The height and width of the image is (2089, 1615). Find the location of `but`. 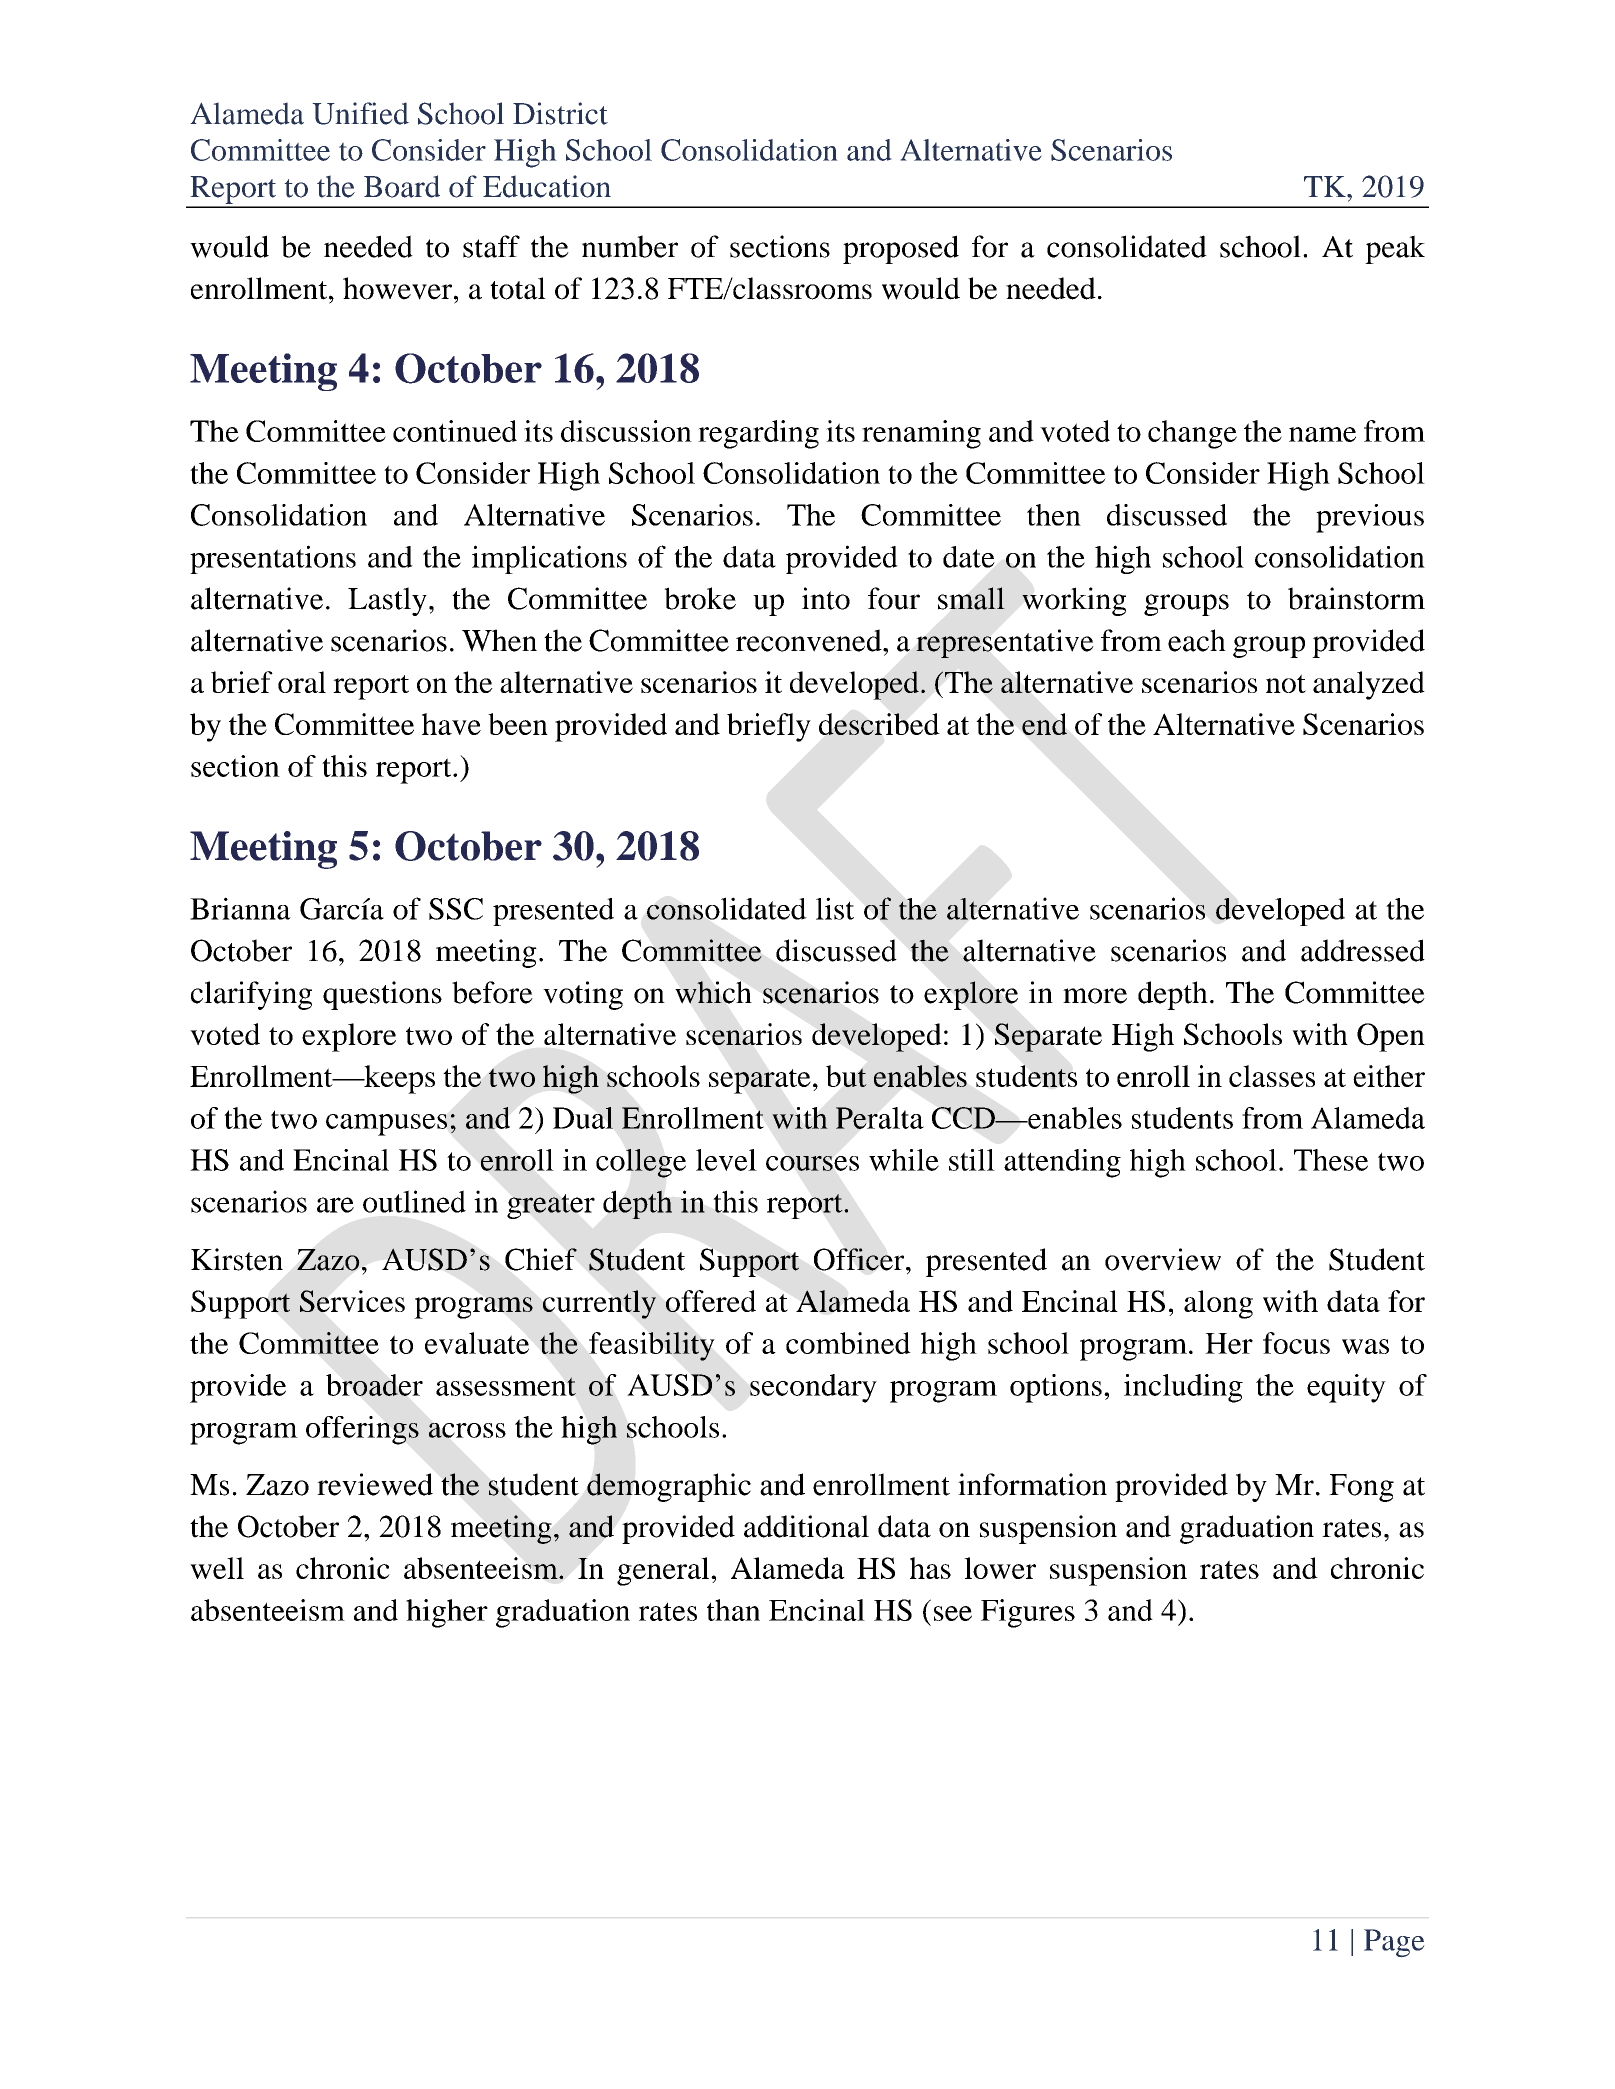

but is located at coordinates (846, 1076).
